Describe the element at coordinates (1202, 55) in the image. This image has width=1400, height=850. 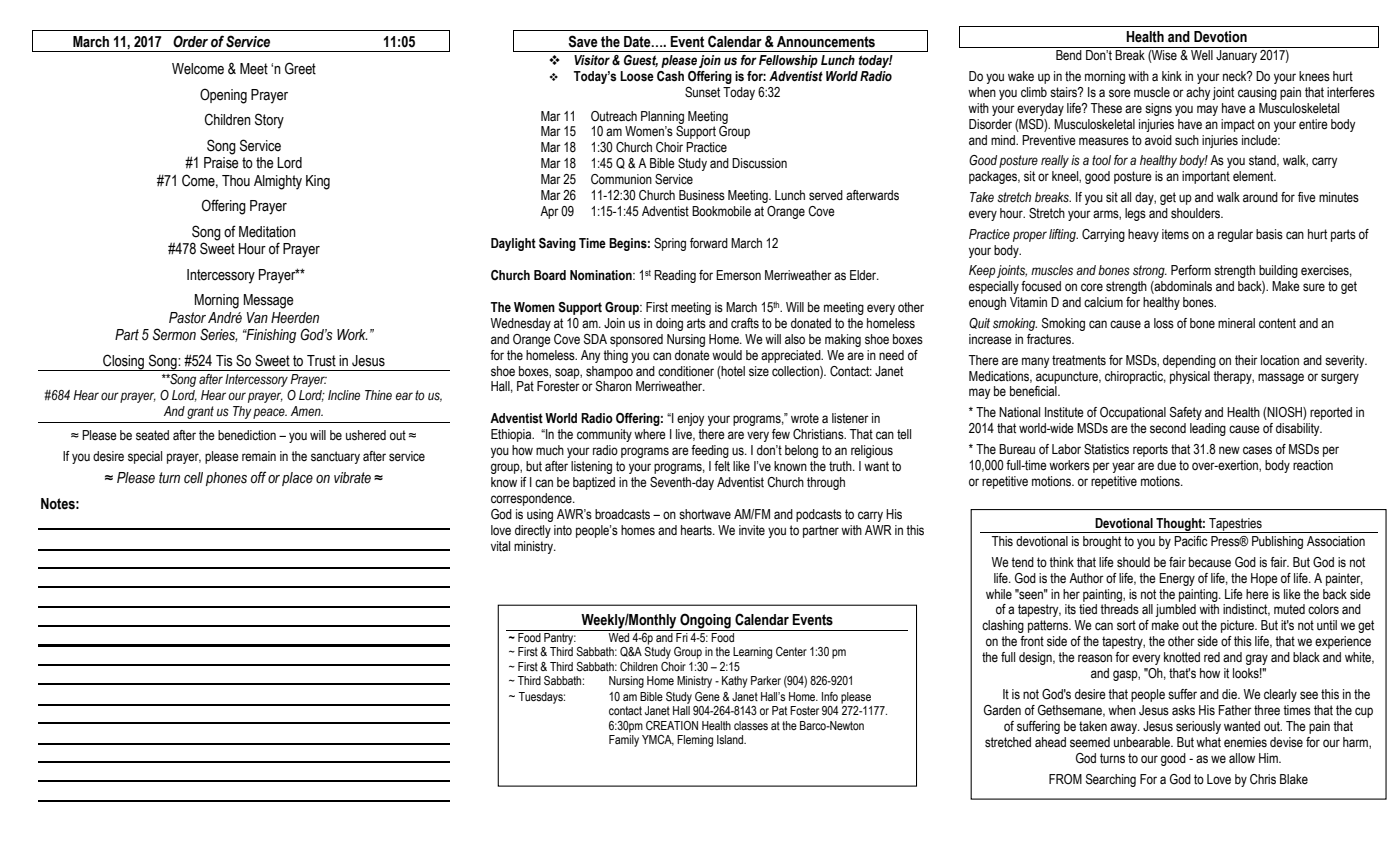
I see `Well` at that location.
